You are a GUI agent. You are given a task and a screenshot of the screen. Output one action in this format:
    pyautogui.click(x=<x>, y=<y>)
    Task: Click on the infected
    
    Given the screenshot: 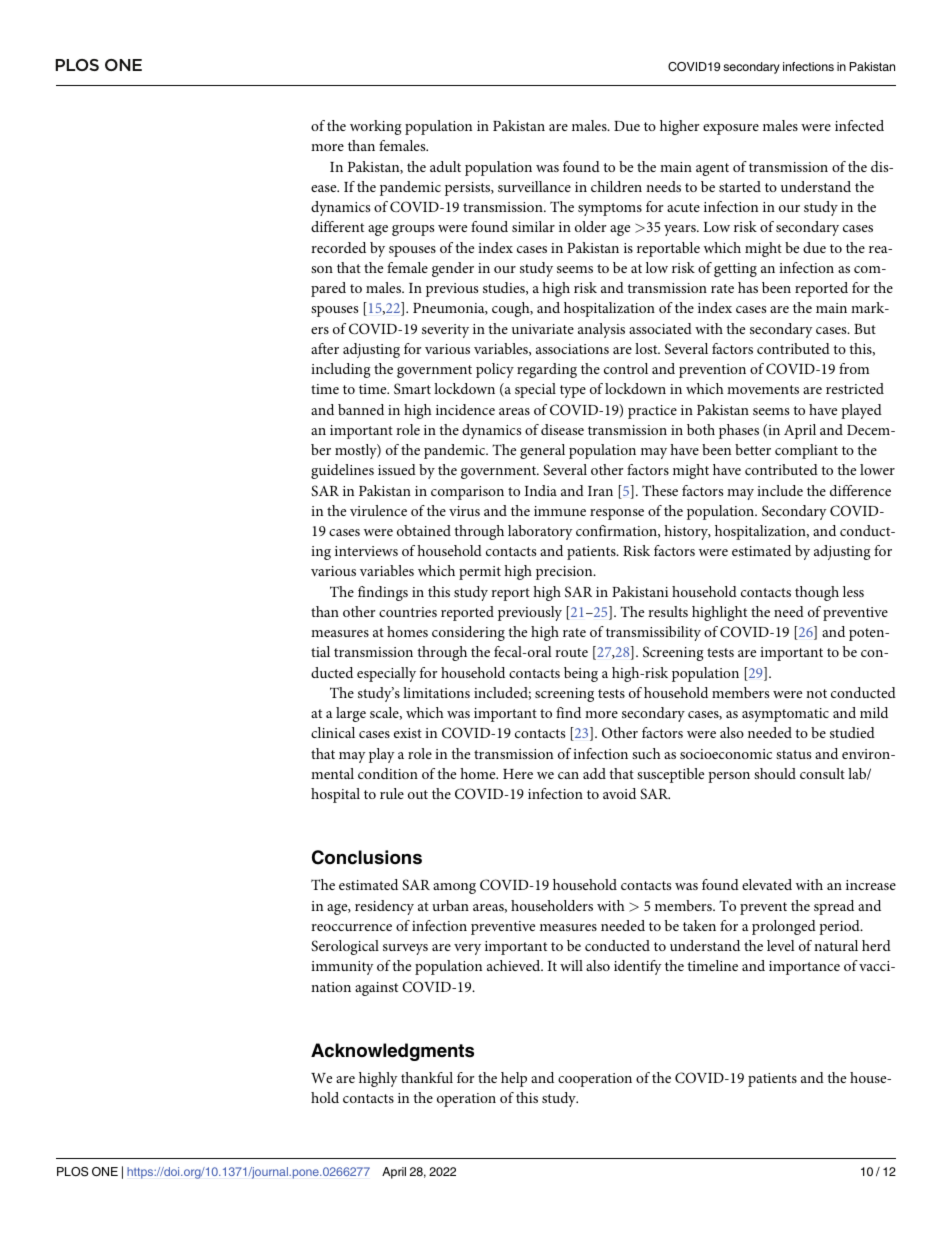 What is the action you would take?
    pyautogui.click(x=859, y=125)
